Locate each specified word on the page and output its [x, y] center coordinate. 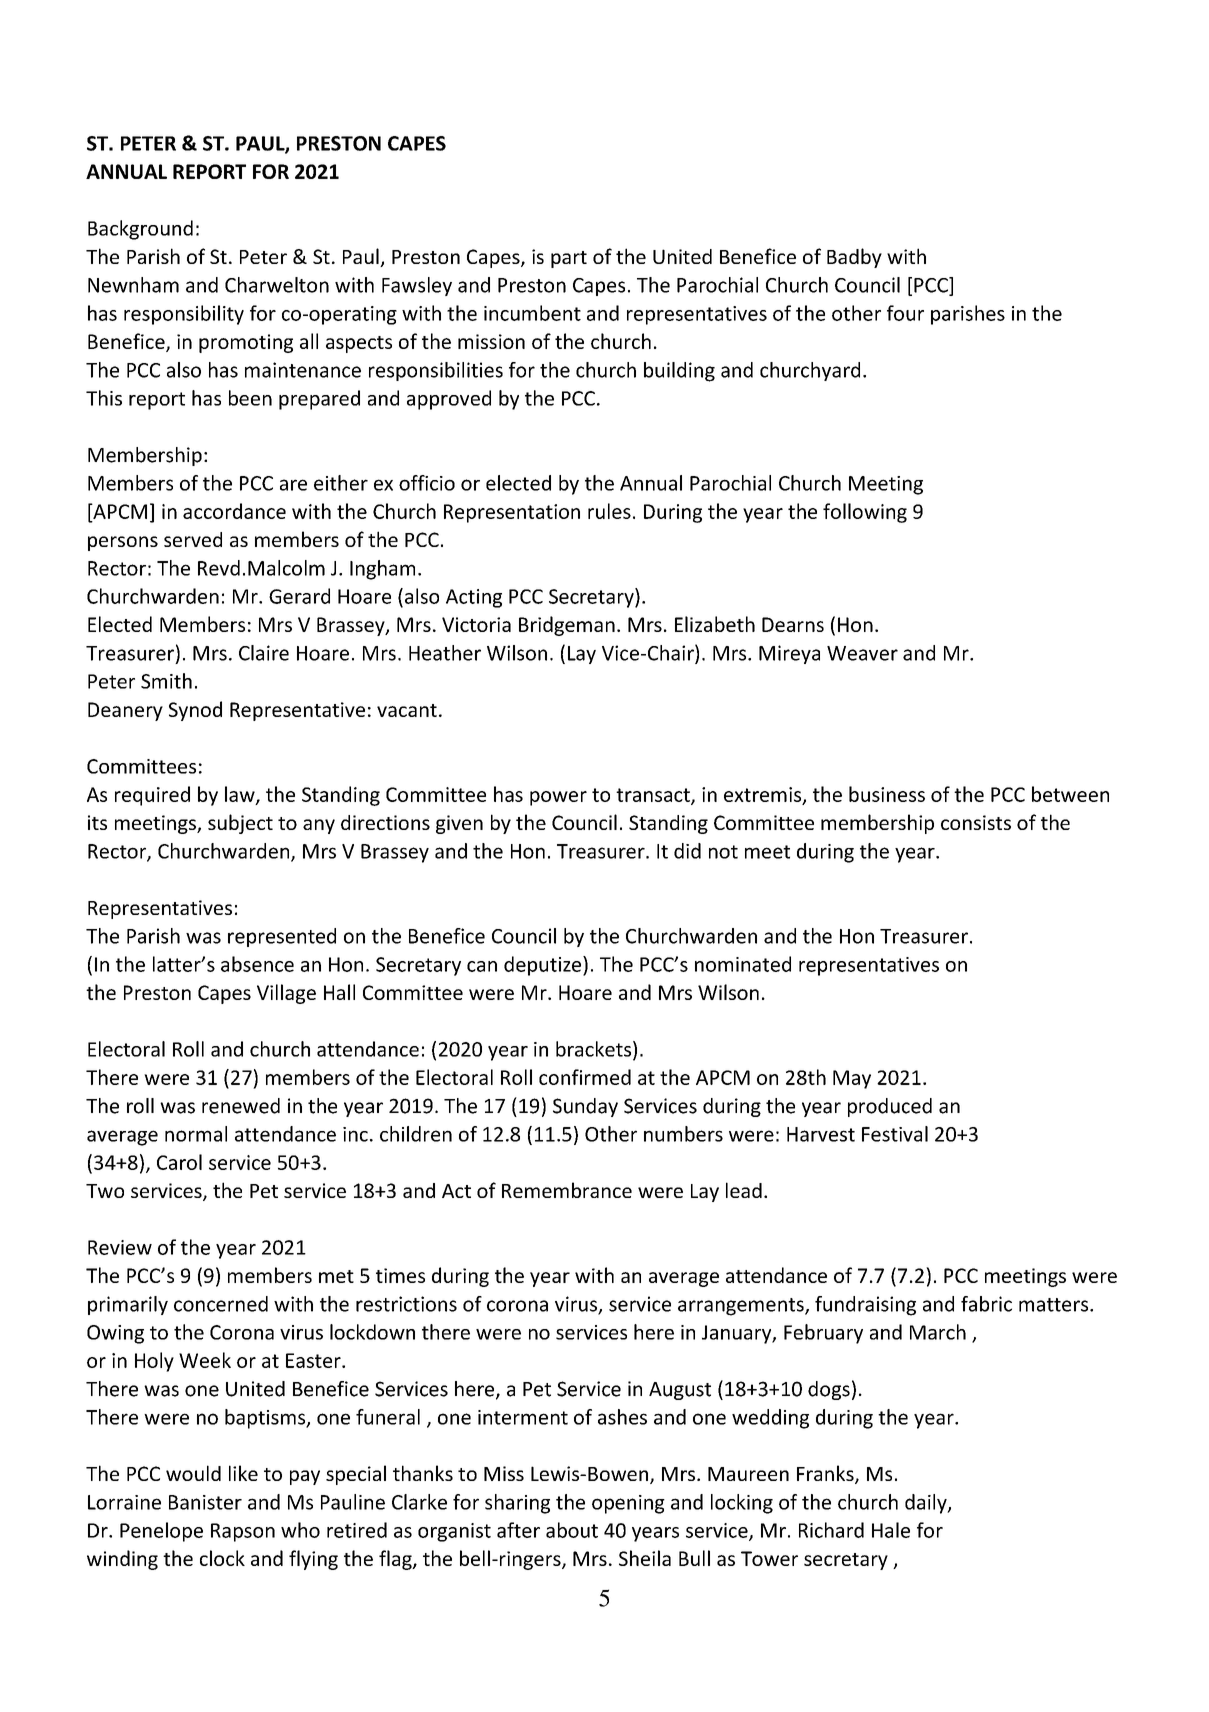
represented [282, 937]
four [905, 313]
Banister [205, 1502]
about [572, 1530]
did [687, 851]
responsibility [184, 315]
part [569, 259]
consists [976, 822]
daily [927, 1504]
